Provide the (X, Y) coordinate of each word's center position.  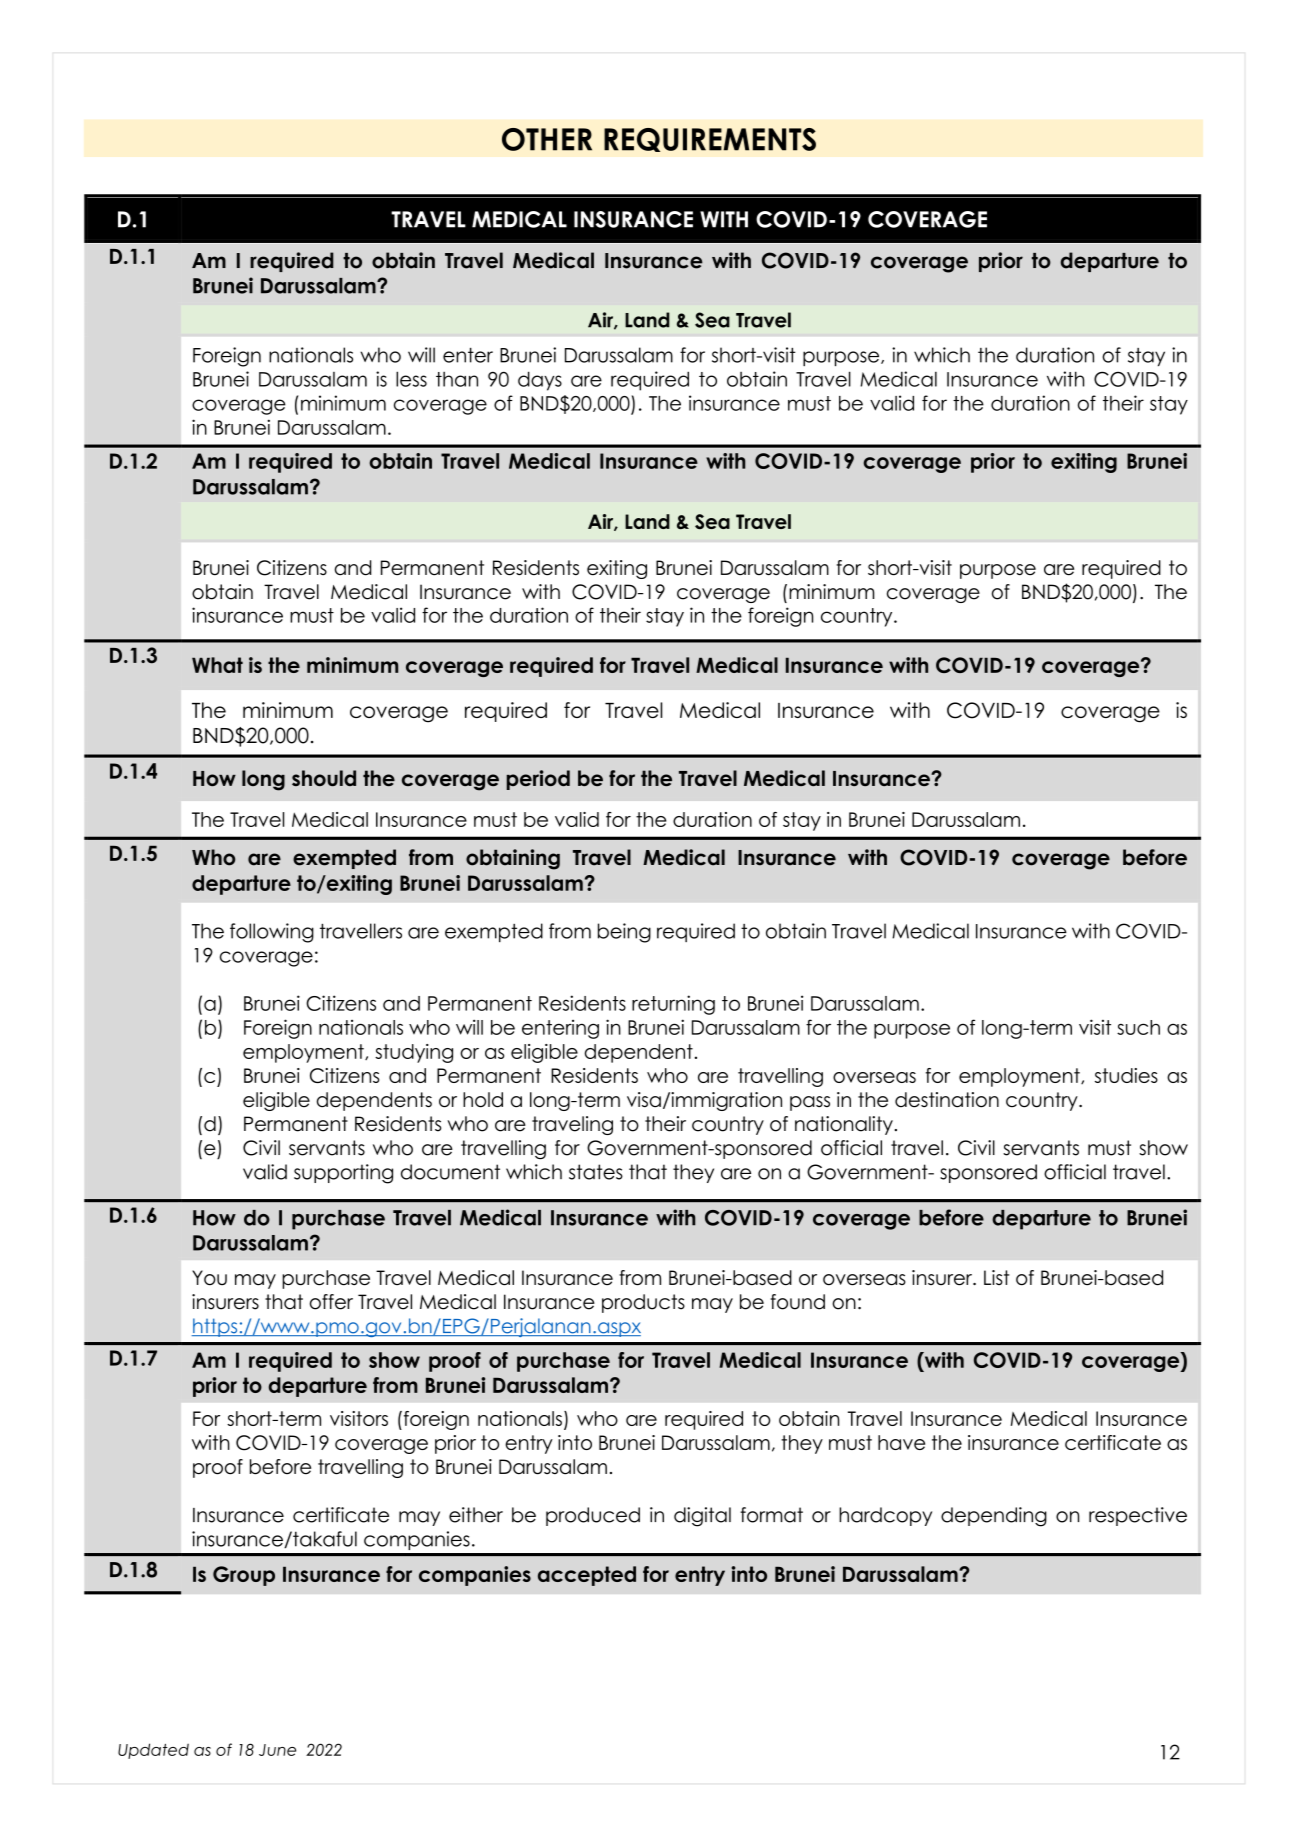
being (624, 933)
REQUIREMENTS (710, 140)
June (277, 1750)
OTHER (547, 139)
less (411, 379)
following (272, 933)
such (1138, 1027)
